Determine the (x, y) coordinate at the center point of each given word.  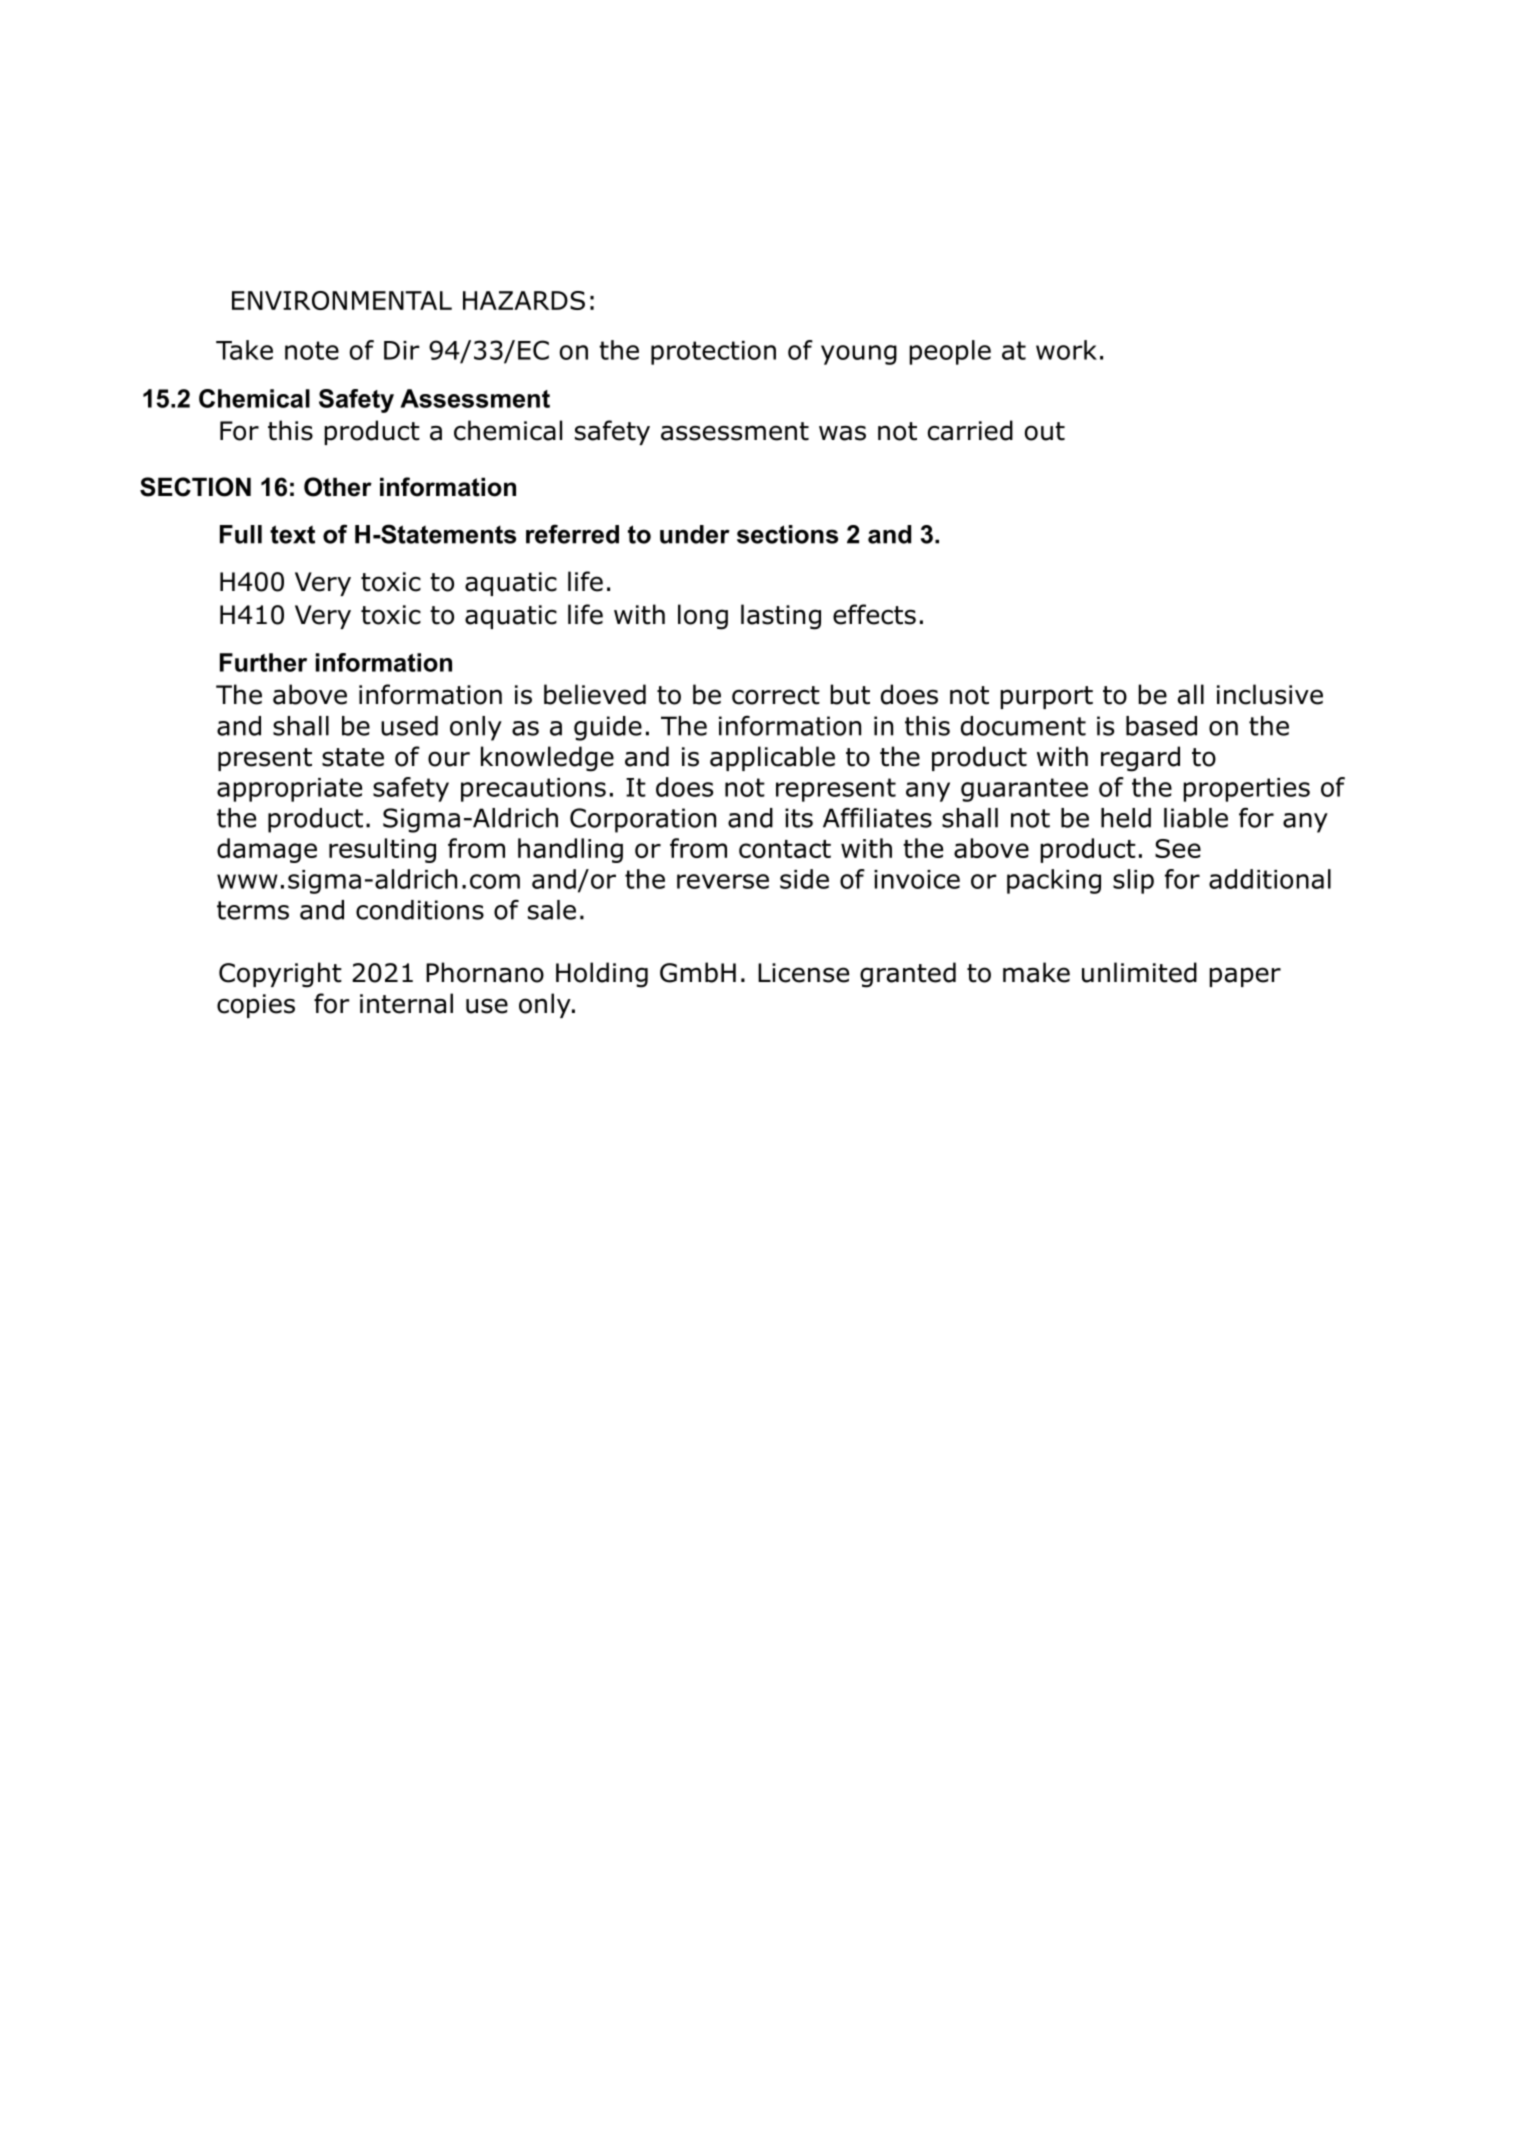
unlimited (1139, 972)
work (1066, 350)
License (803, 973)
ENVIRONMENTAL (342, 300)
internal (406, 1003)
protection (713, 353)
